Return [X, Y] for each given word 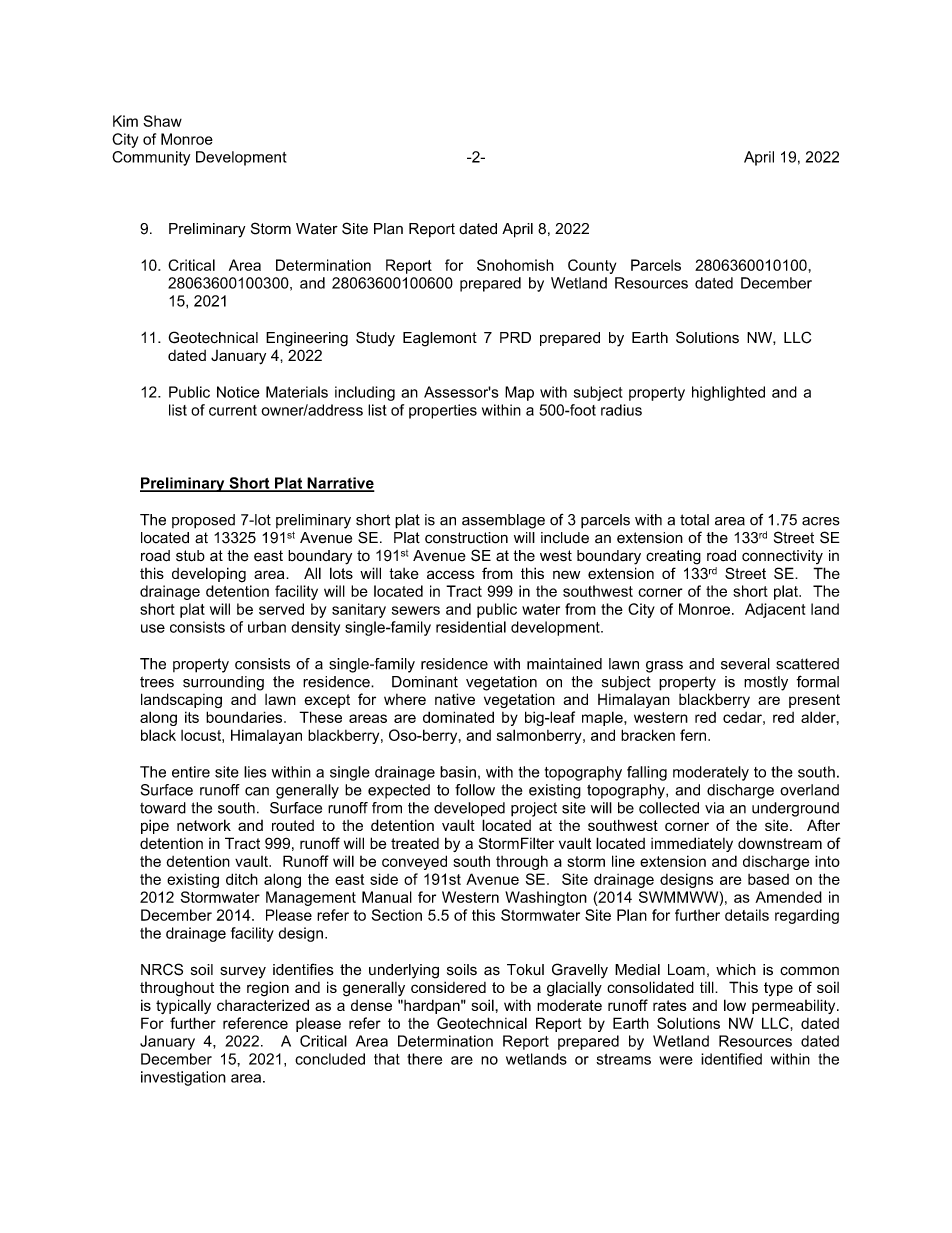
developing [209, 575]
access [451, 574]
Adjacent [775, 610]
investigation [183, 1078]
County [592, 266]
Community [151, 158]
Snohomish [515, 265]
